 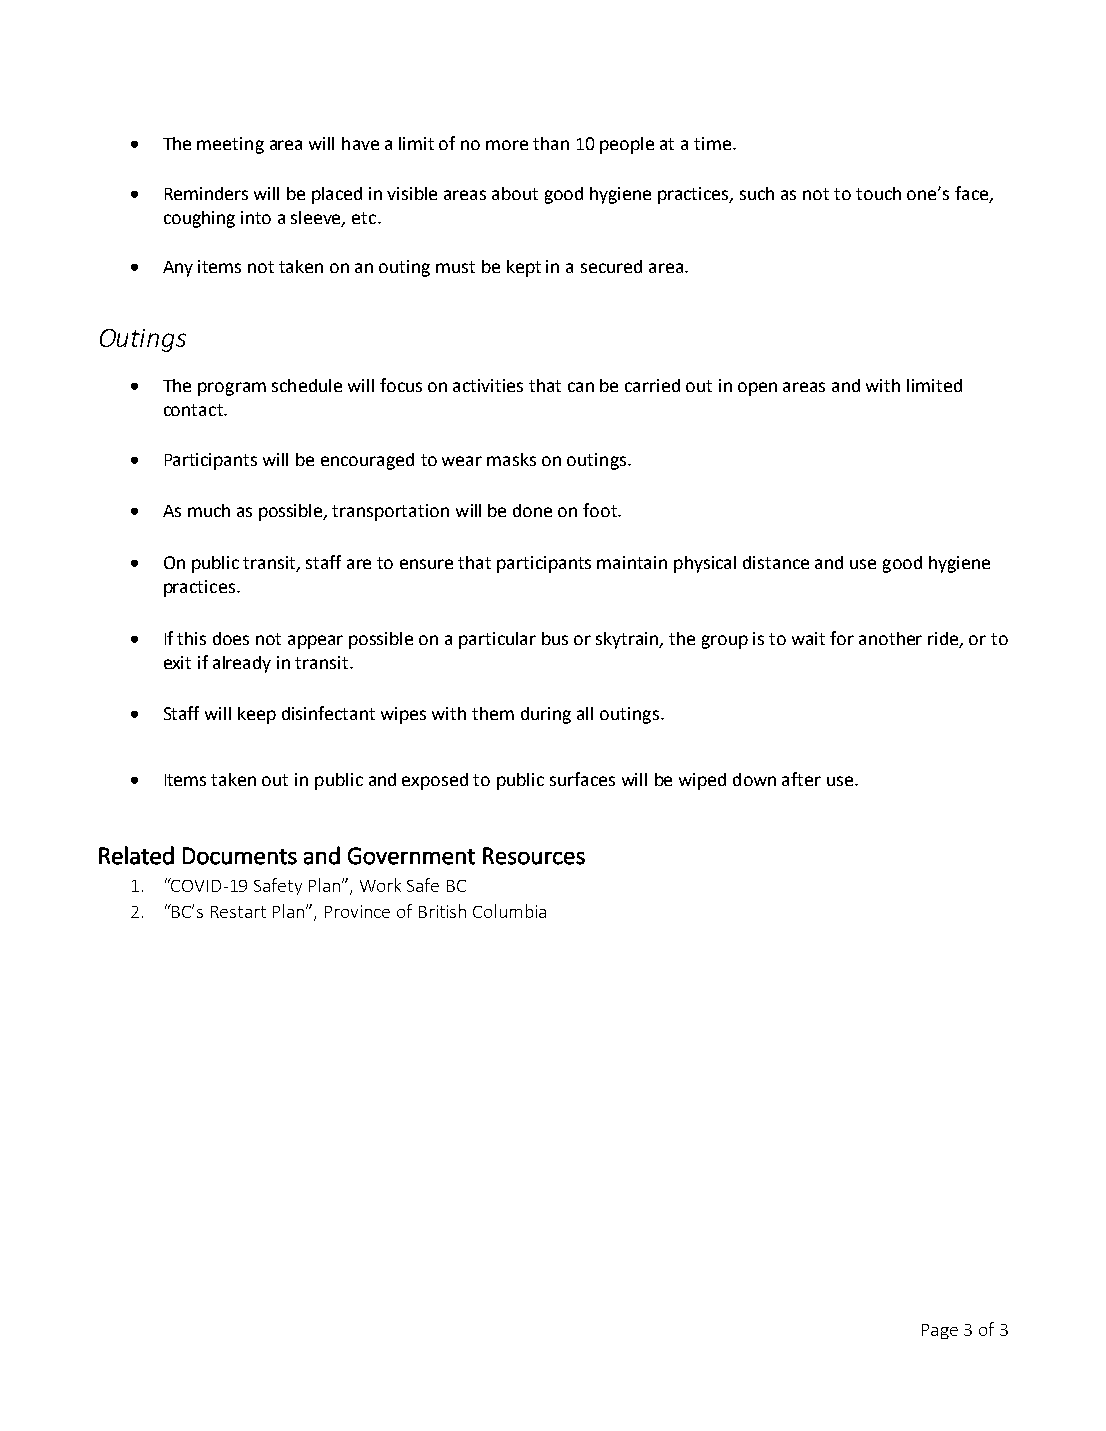 I want to click on Restart, so click(x=238, y=912).
